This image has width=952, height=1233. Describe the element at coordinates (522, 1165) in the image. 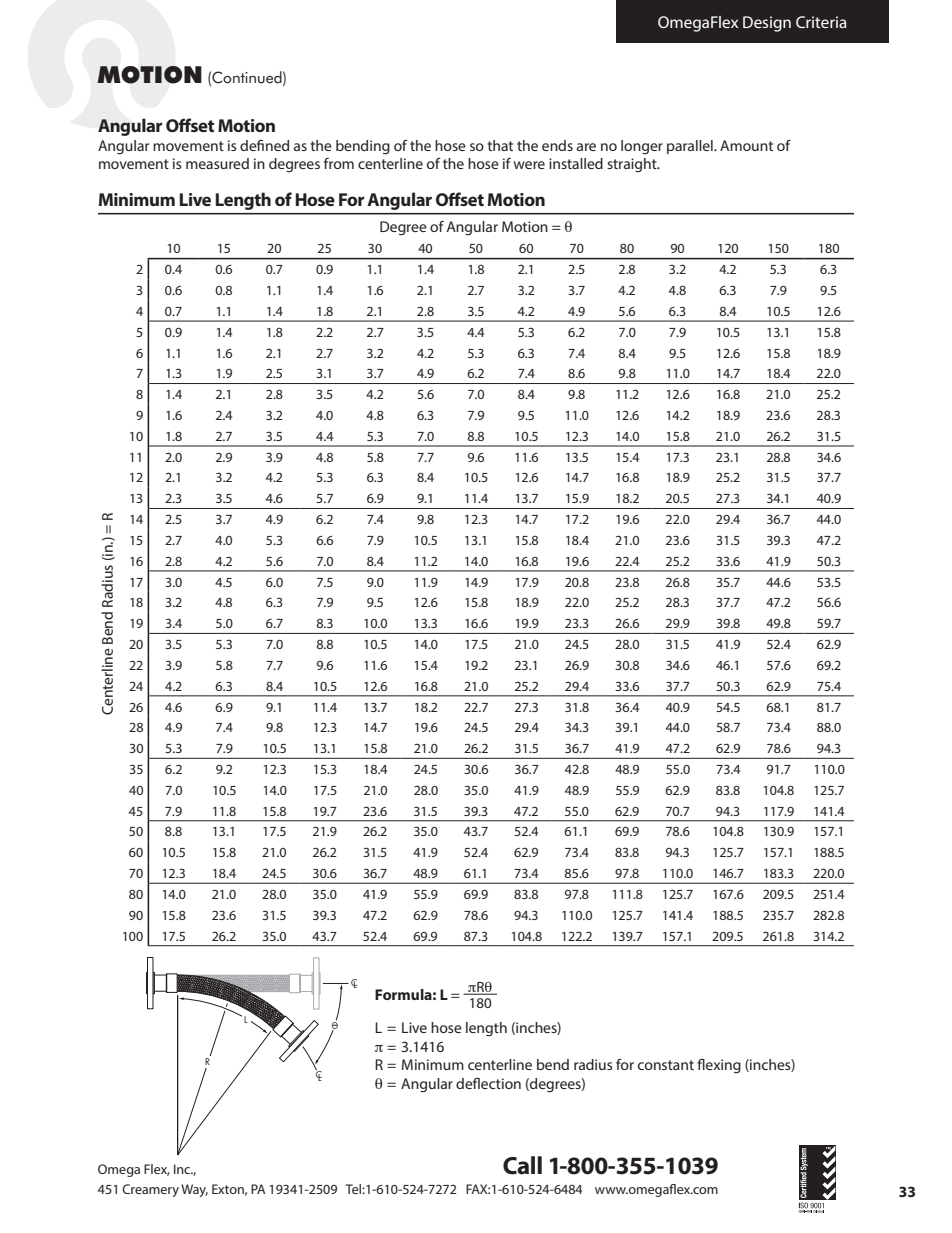

I see `Call` at that location.
